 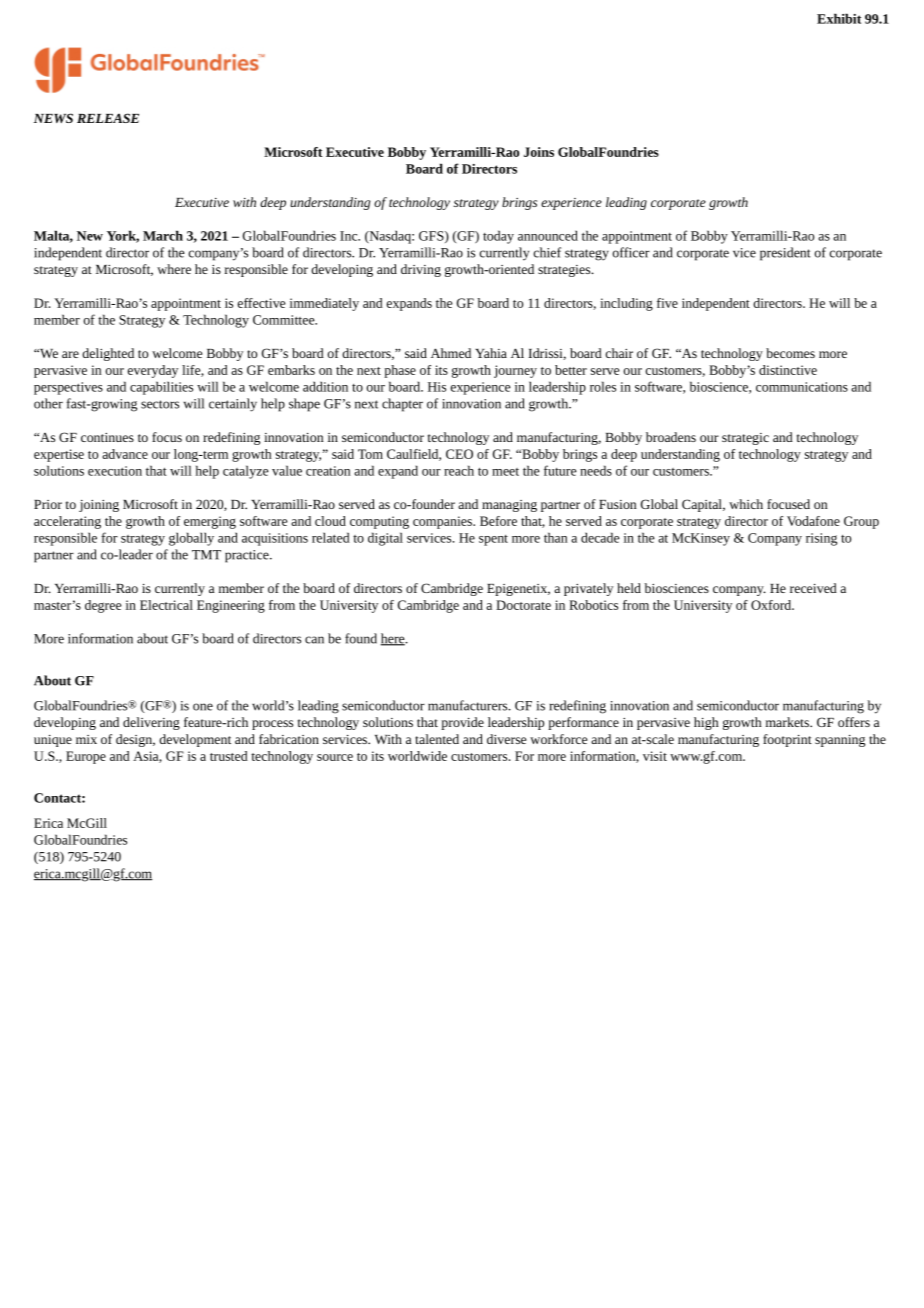 What do you see at coordinates (99, 506) in the page?
I see `joining` at bounding box center [99, 506].
